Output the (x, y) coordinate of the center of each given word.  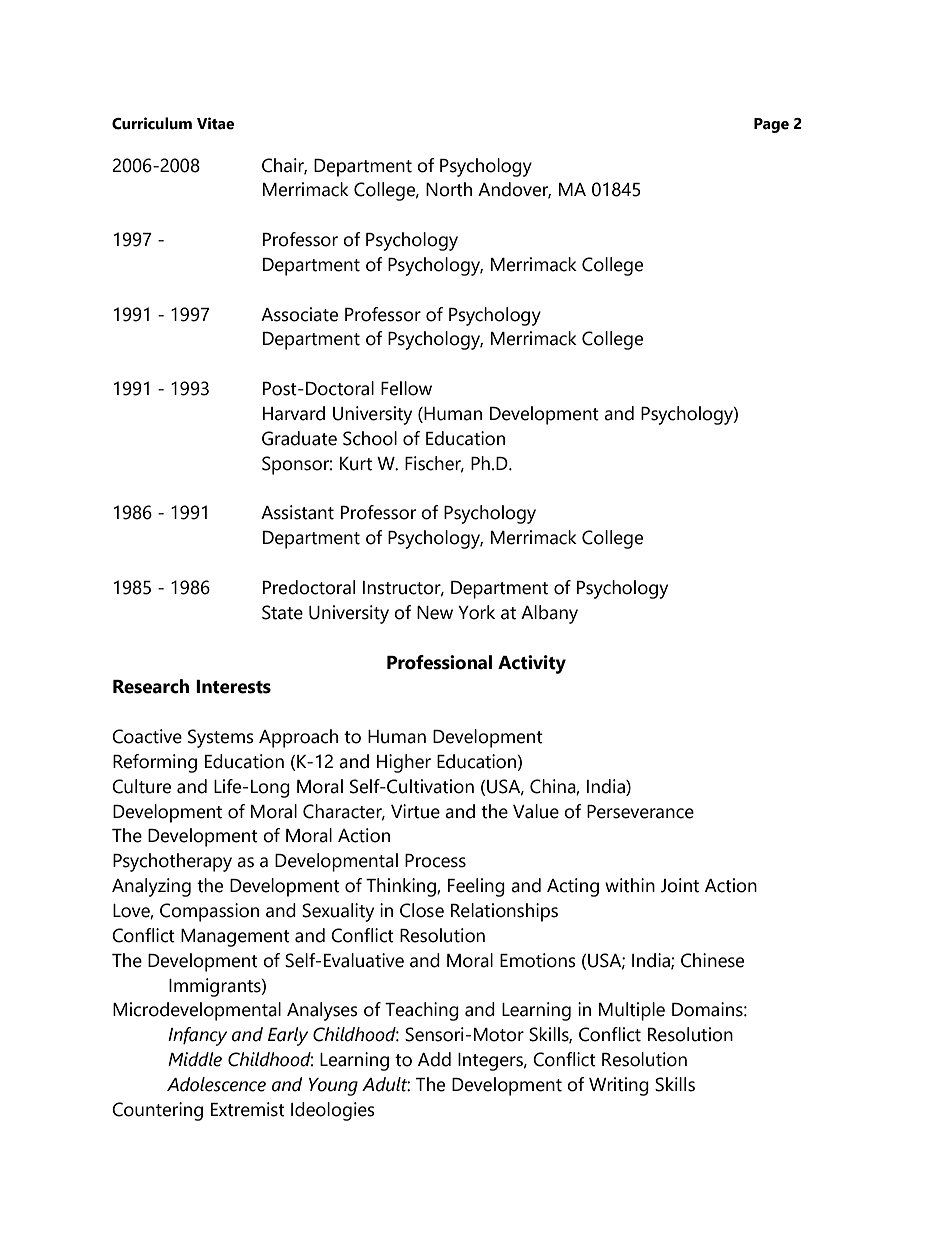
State (282, 612)
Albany (549, 614)
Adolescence (216, 1084)
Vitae (215, 123)
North (449, 189)
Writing (619, 1086)
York (476, 612)
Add (434, 1059)
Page (771, 125)
